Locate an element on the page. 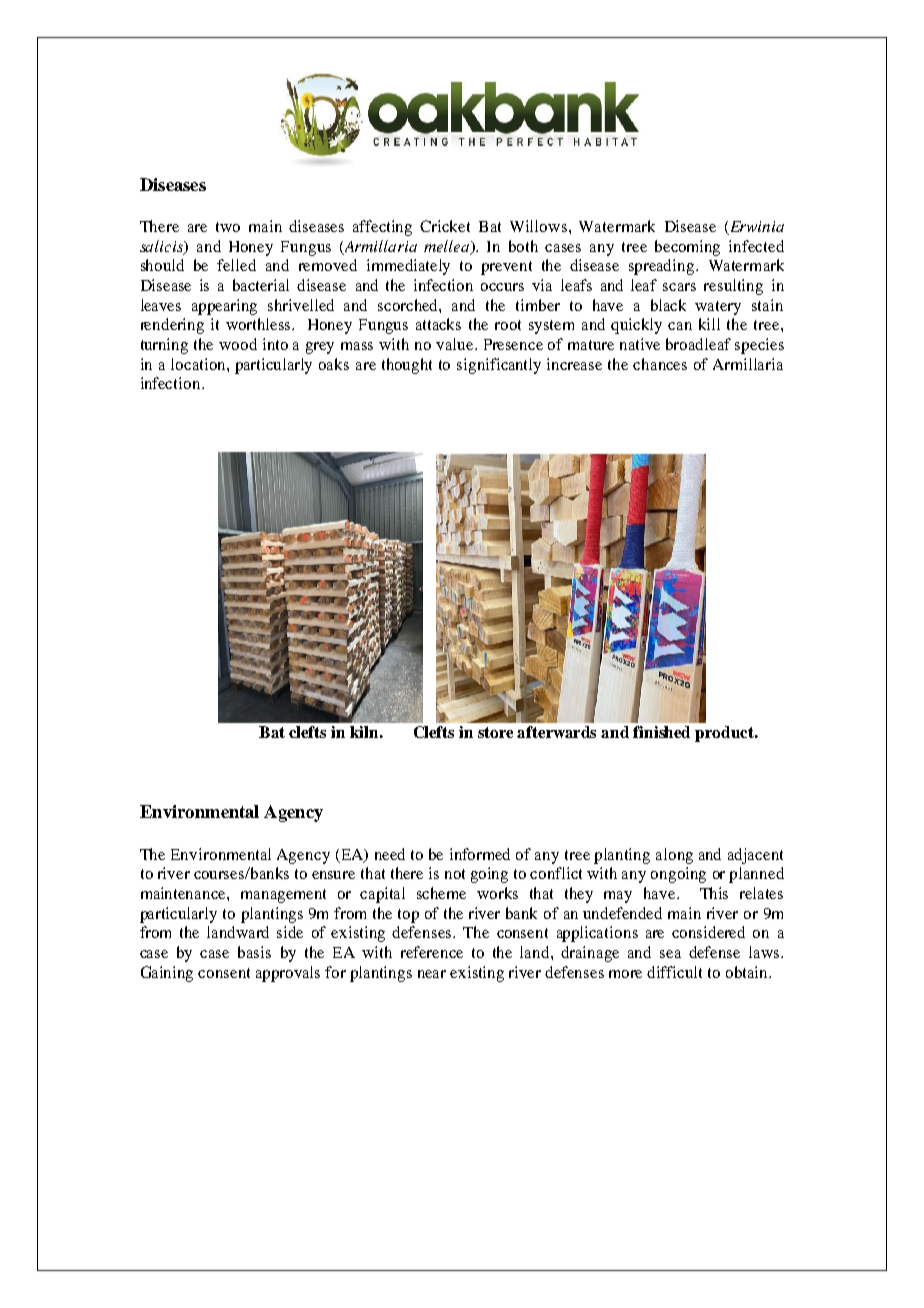  mellea is located at coordinates (448, 247).
